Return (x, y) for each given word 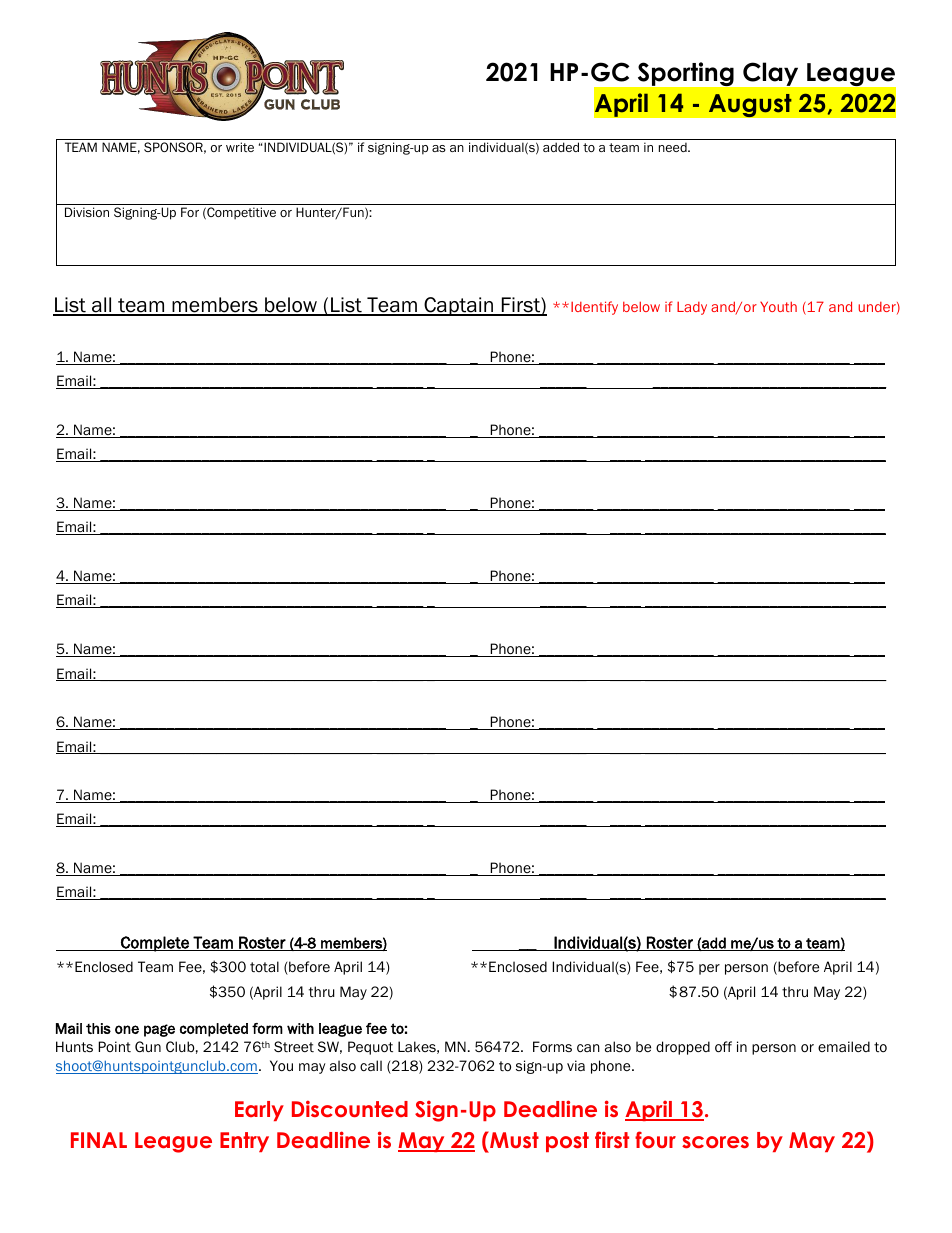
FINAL (99, 1140)
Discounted (350, 1108)
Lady (692, 308)
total (264, 966)
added (561, 147)
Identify (594, 308)
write (240, 147)
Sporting (686, 74)
